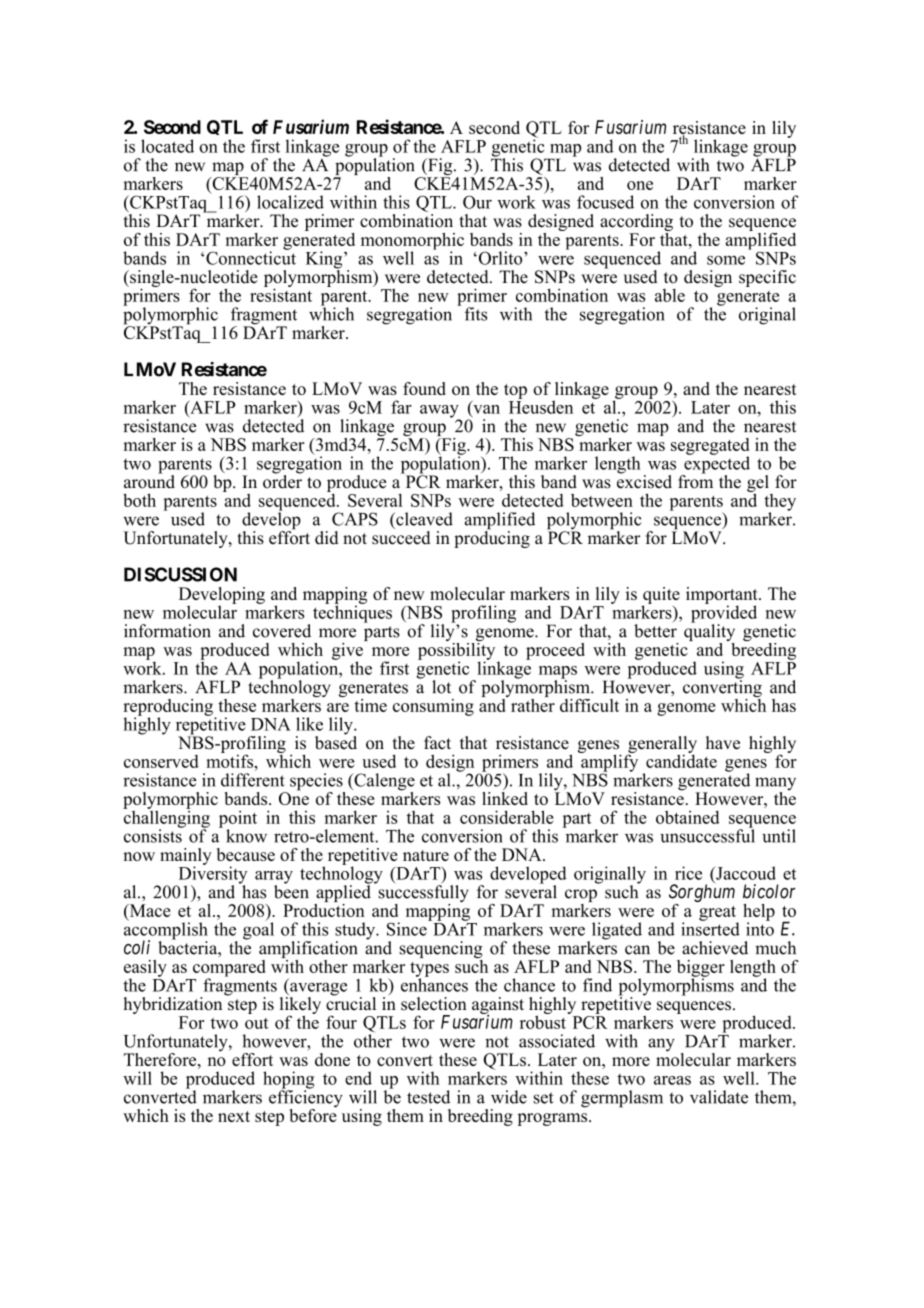  What do you see at coordinates (456, 651) in the screenshot?
I see `possibility` at bounding box center [456, 651].
